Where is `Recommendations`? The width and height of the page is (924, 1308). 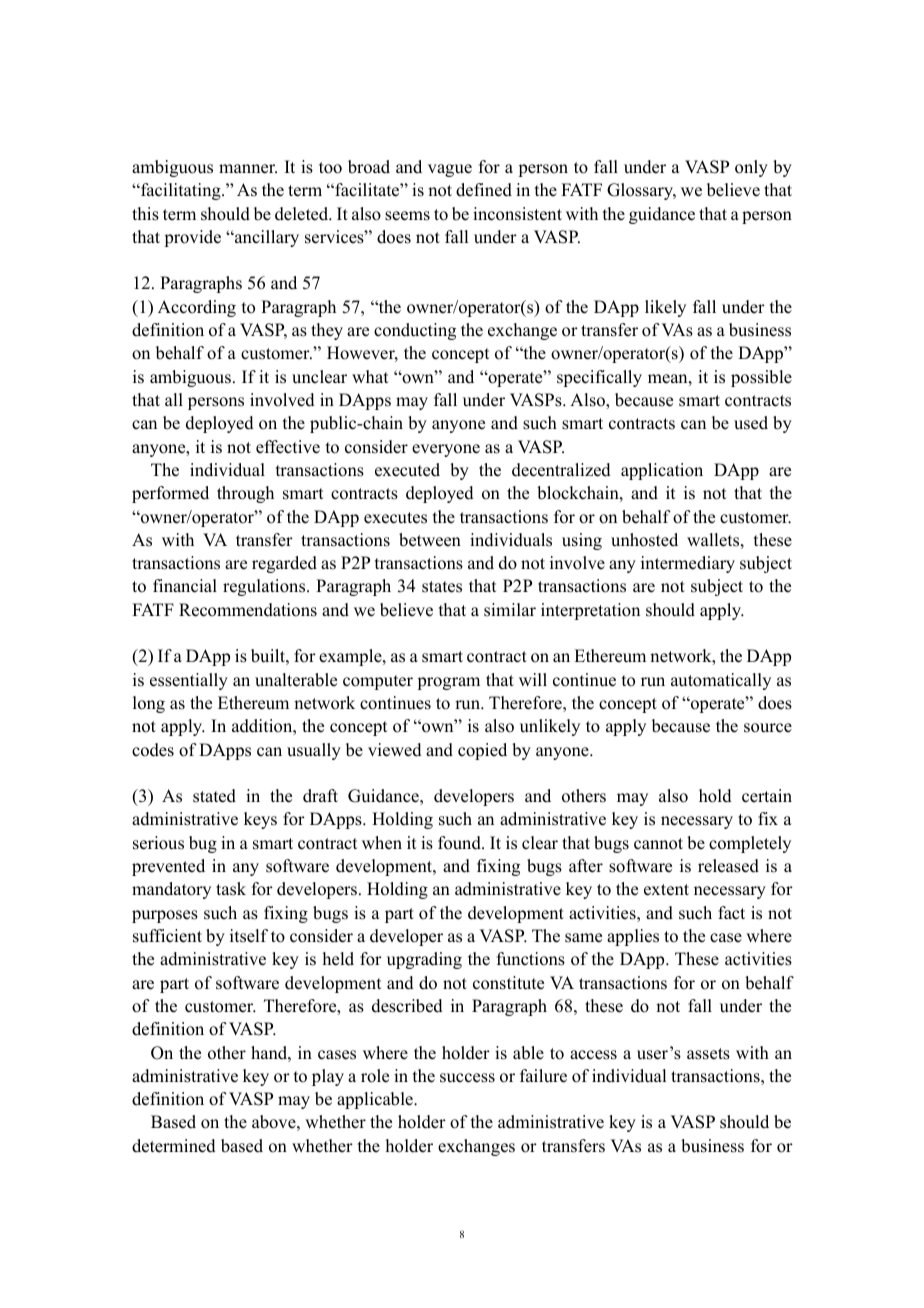 Recommendations is located at coordinates (248, 610).
